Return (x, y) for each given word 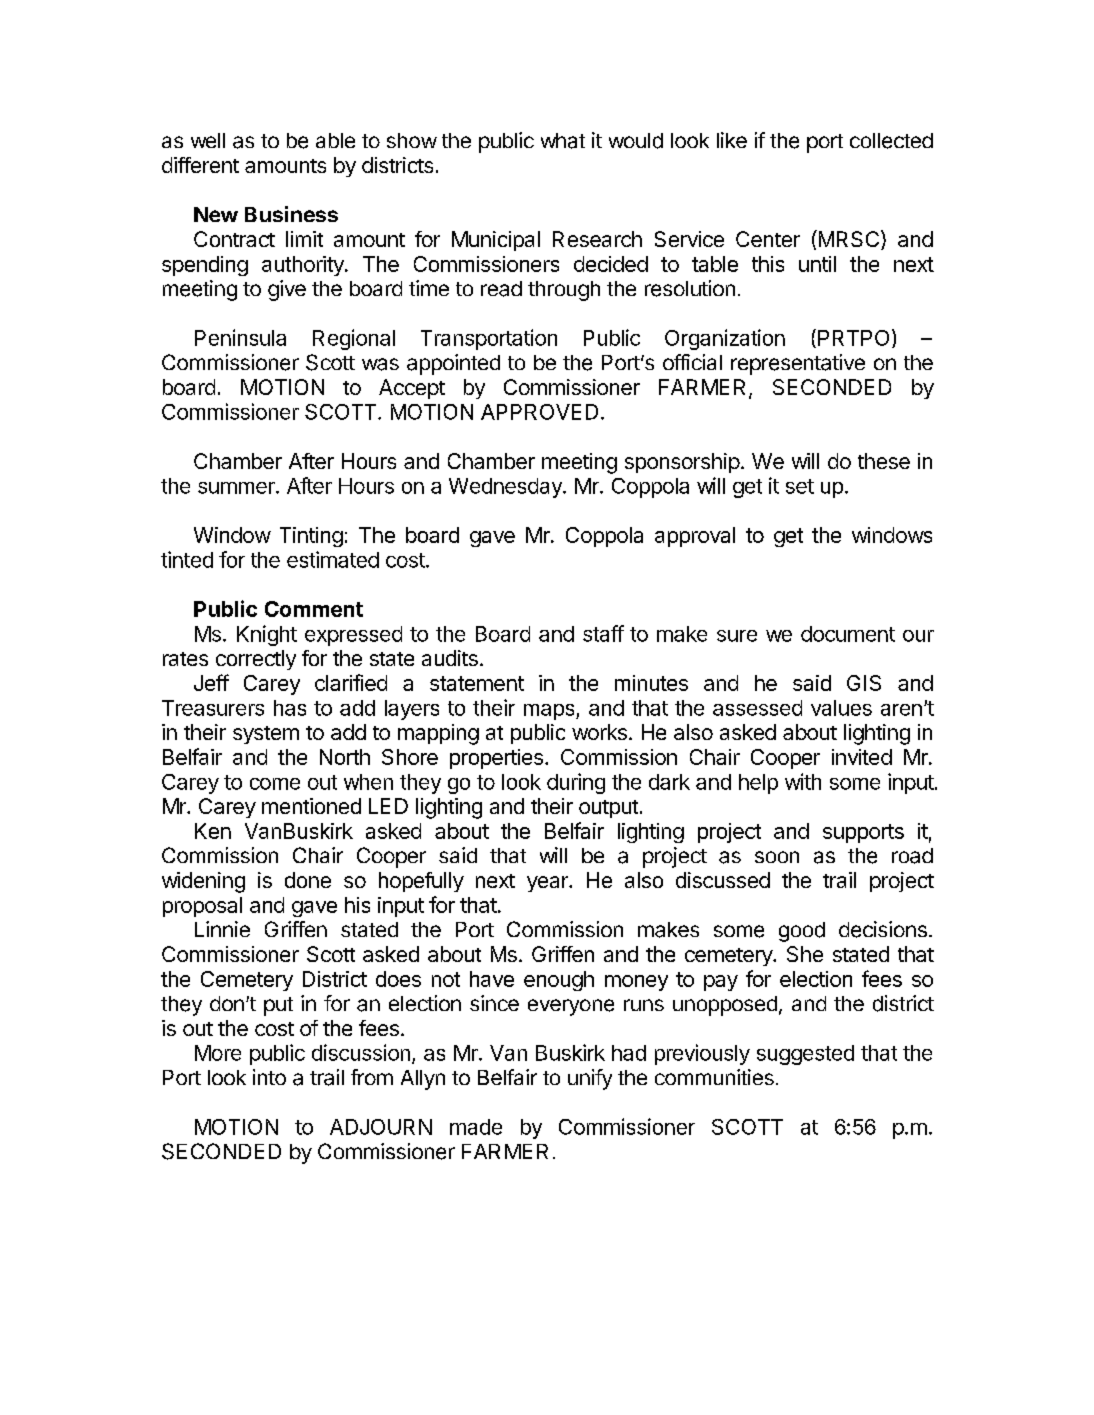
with (803, 781)
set (800, 486)
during (576, 783)
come (275, 784)
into (269, 1077)
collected (891, 141)
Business (291, 214)
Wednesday (506, 488)
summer (237, 488)
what (563, 141)
